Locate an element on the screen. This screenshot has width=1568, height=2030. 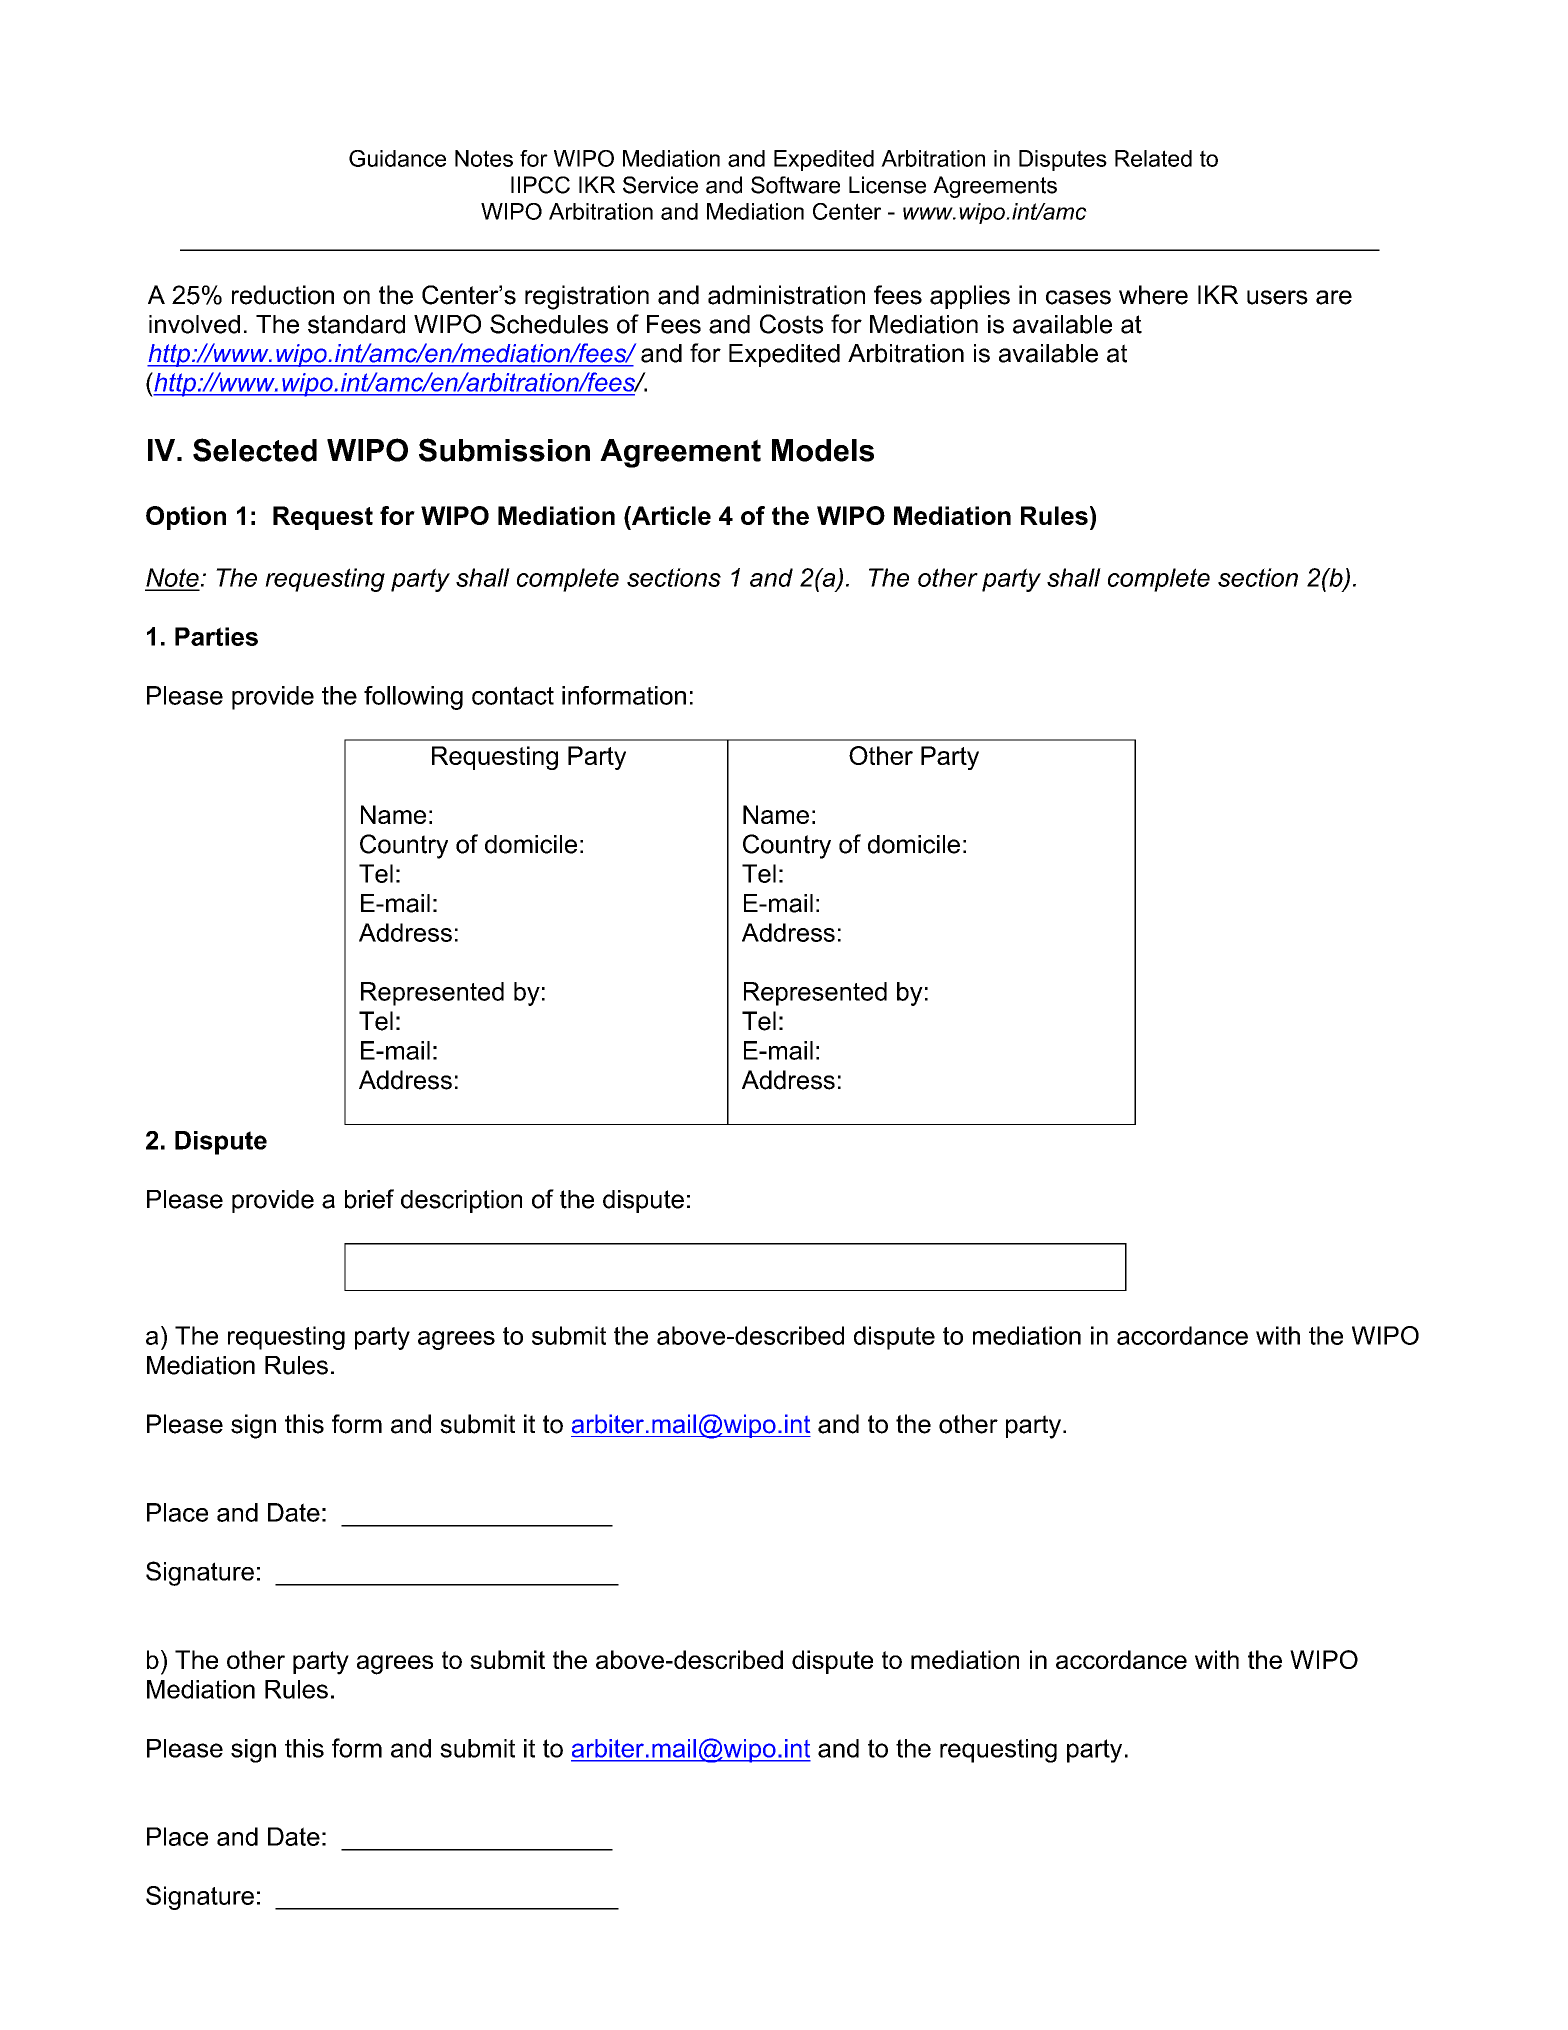
Guidance is located at coordinates (397, 158).
